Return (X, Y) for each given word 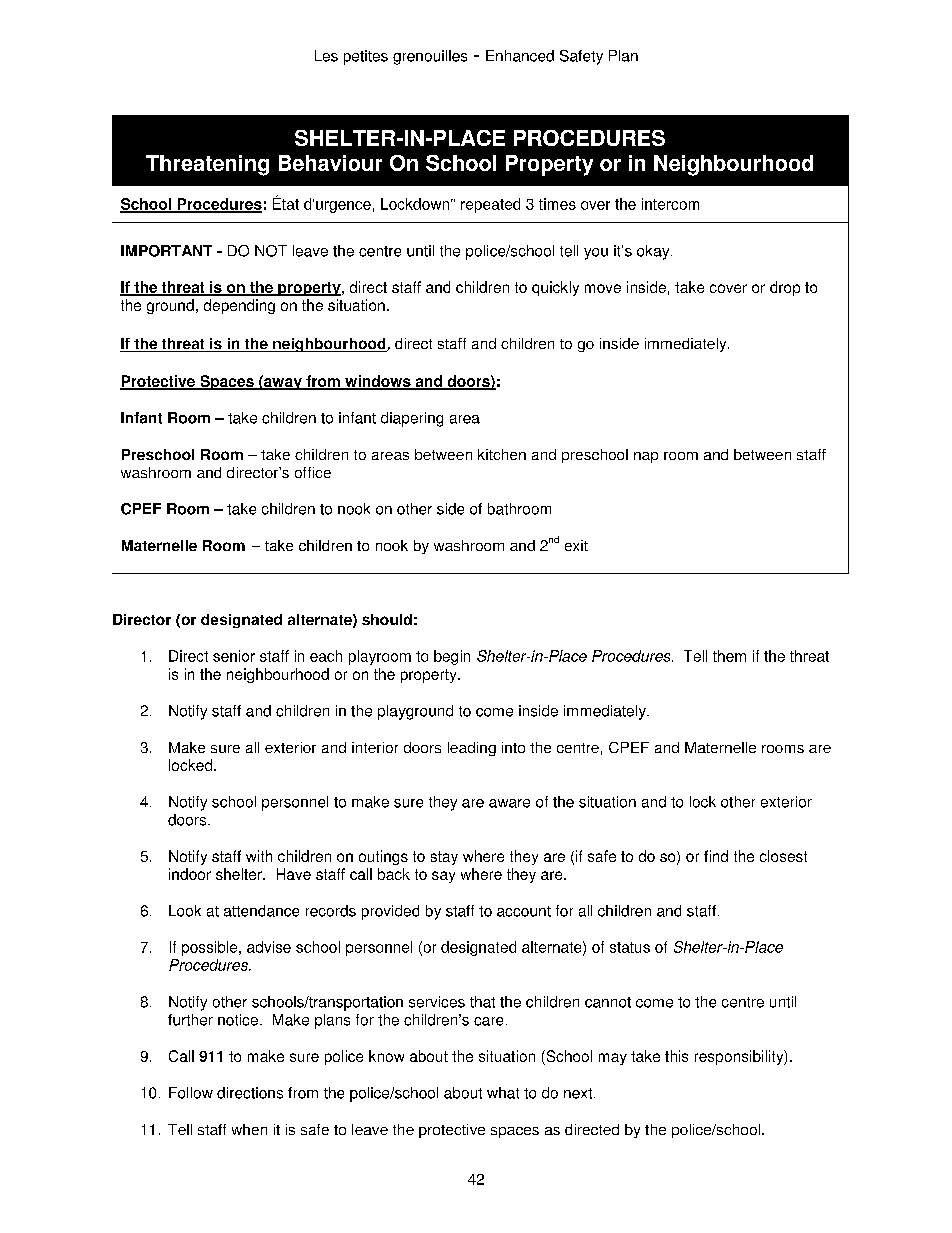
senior (234, 656)
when (249, 1129)
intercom (670, 204)
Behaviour (330, 163)
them (729, 656)
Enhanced (520, 56)
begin (452, 657)
